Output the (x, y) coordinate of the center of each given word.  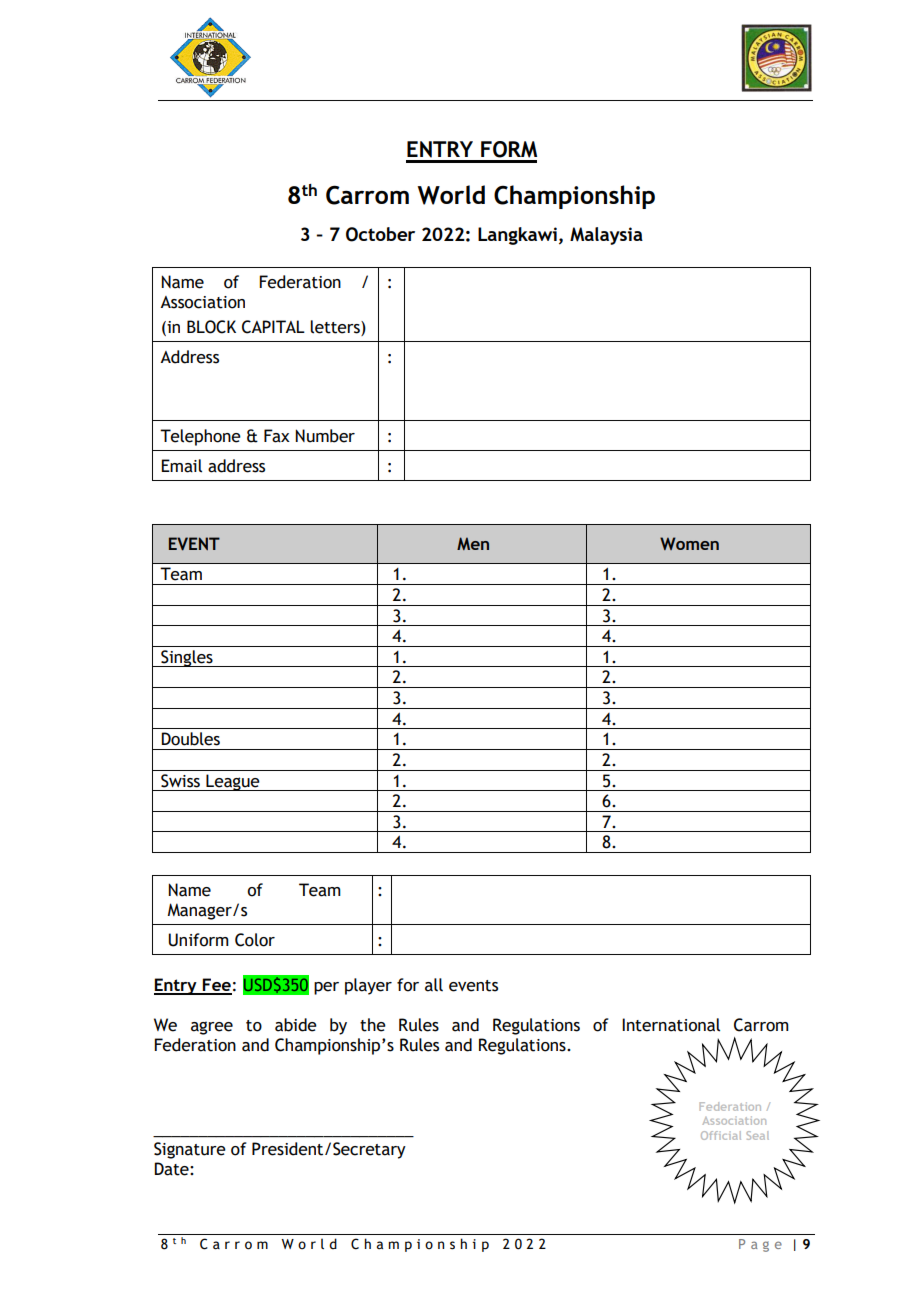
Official (721, 1135)
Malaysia (606, 236)
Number (325, 436)
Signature (190, 1150)
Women (689, 543)
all (434, 985)
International (671, 1025)
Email (181, 466)
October (380, 234)
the (373, 1025)
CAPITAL (273, 327)
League (233, 782)
